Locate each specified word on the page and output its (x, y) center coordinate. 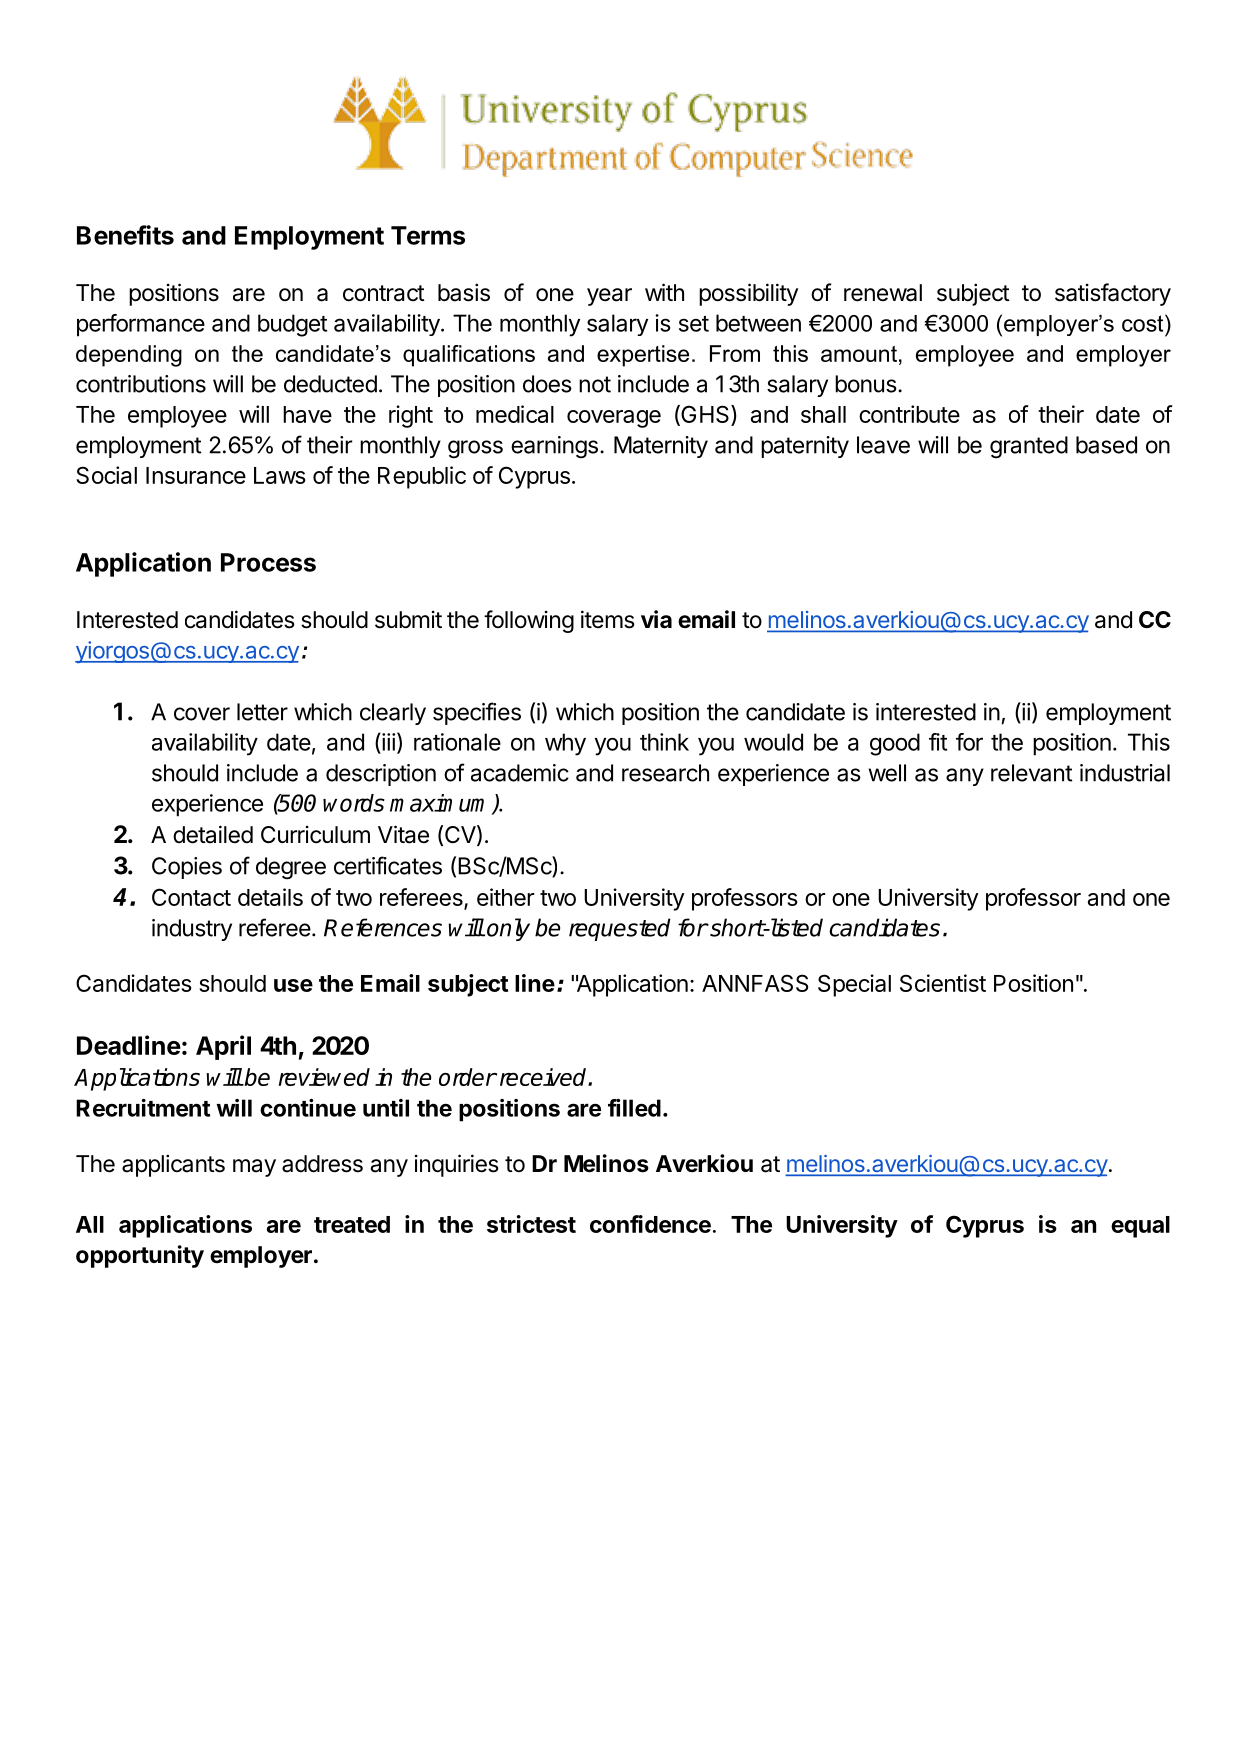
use (293, 985)
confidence (650, 1224)
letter (262, 712)
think (664, 742)
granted (1029, 447)
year (609, 297)
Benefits (125, 235)
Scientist (943, 983)
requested (620, 929)
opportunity (140, 1256)
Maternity (661, 447)
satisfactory (1113, 294)
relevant (1031, 773)
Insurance (196, 475)
